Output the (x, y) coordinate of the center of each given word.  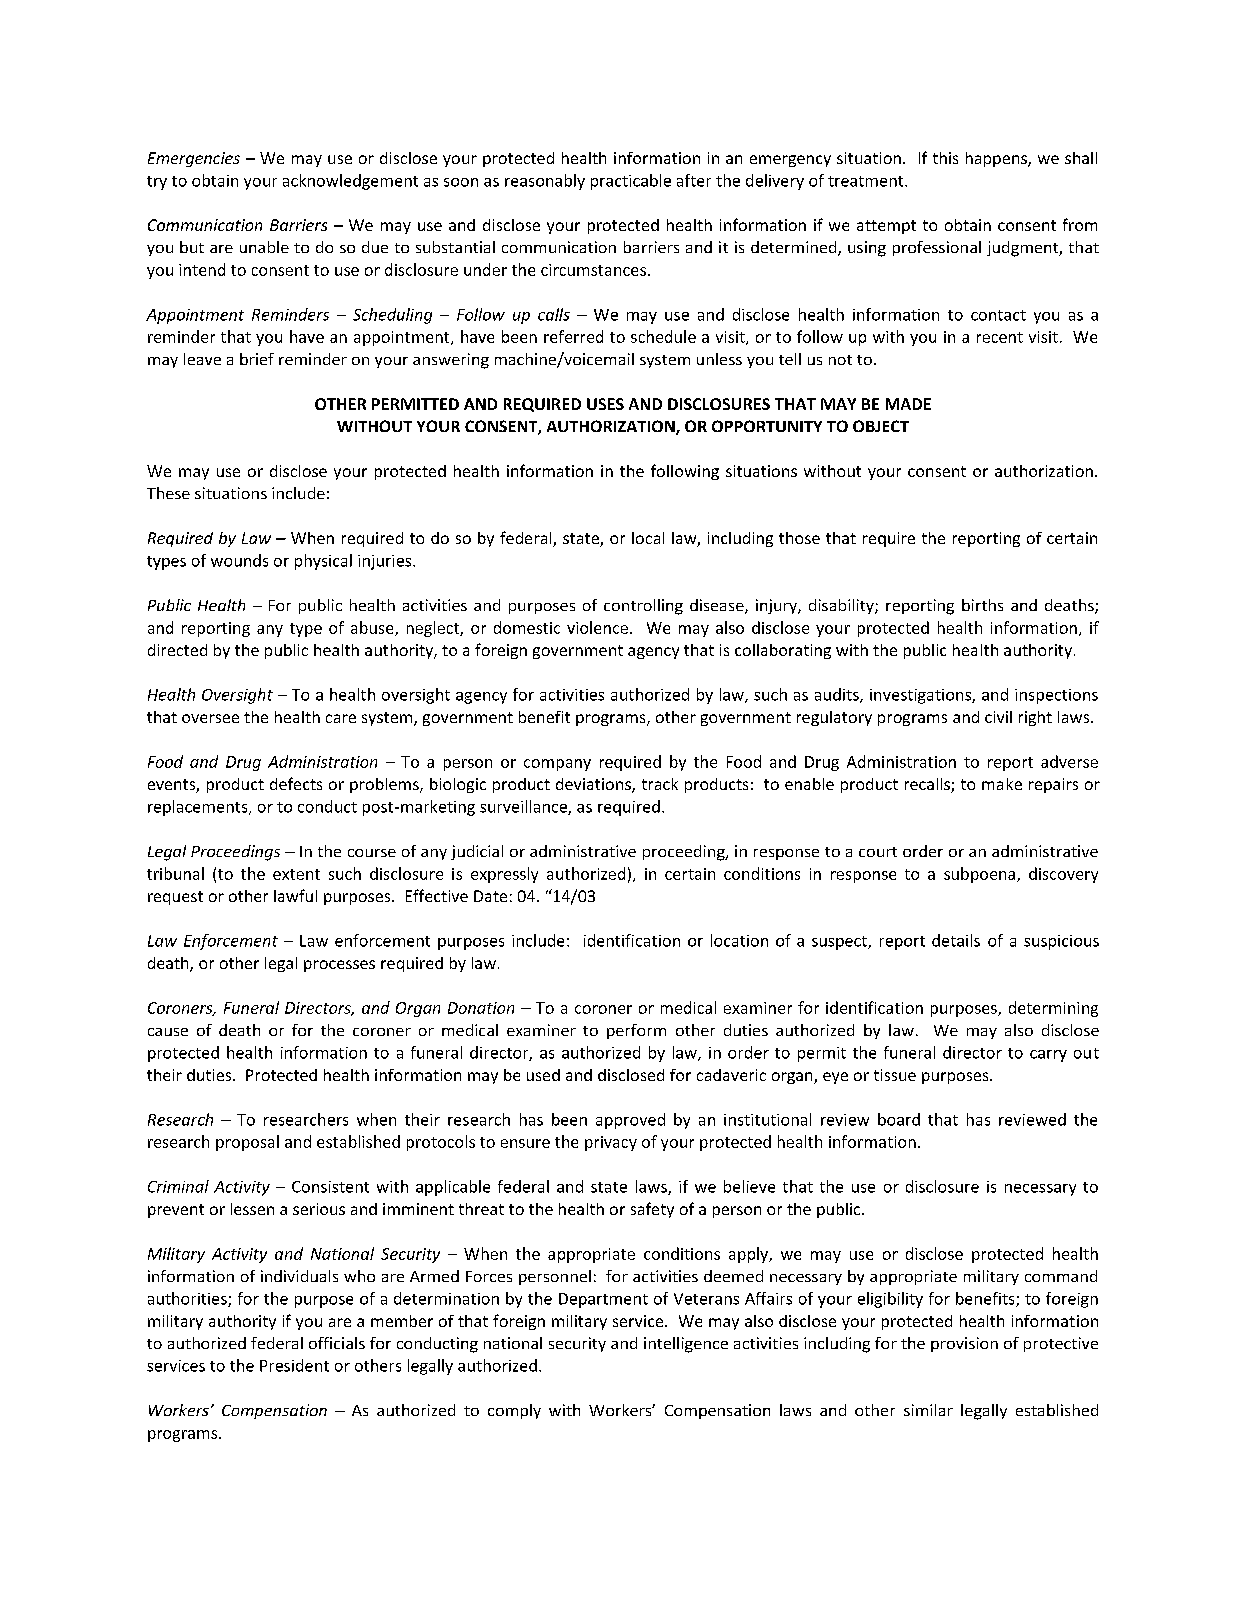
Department (603, 1300)
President (294, 1365)
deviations (594, 785)
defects (296, 783)
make (1002, 784)
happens (997, 159)
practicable (631, 182)
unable (264, 247)
